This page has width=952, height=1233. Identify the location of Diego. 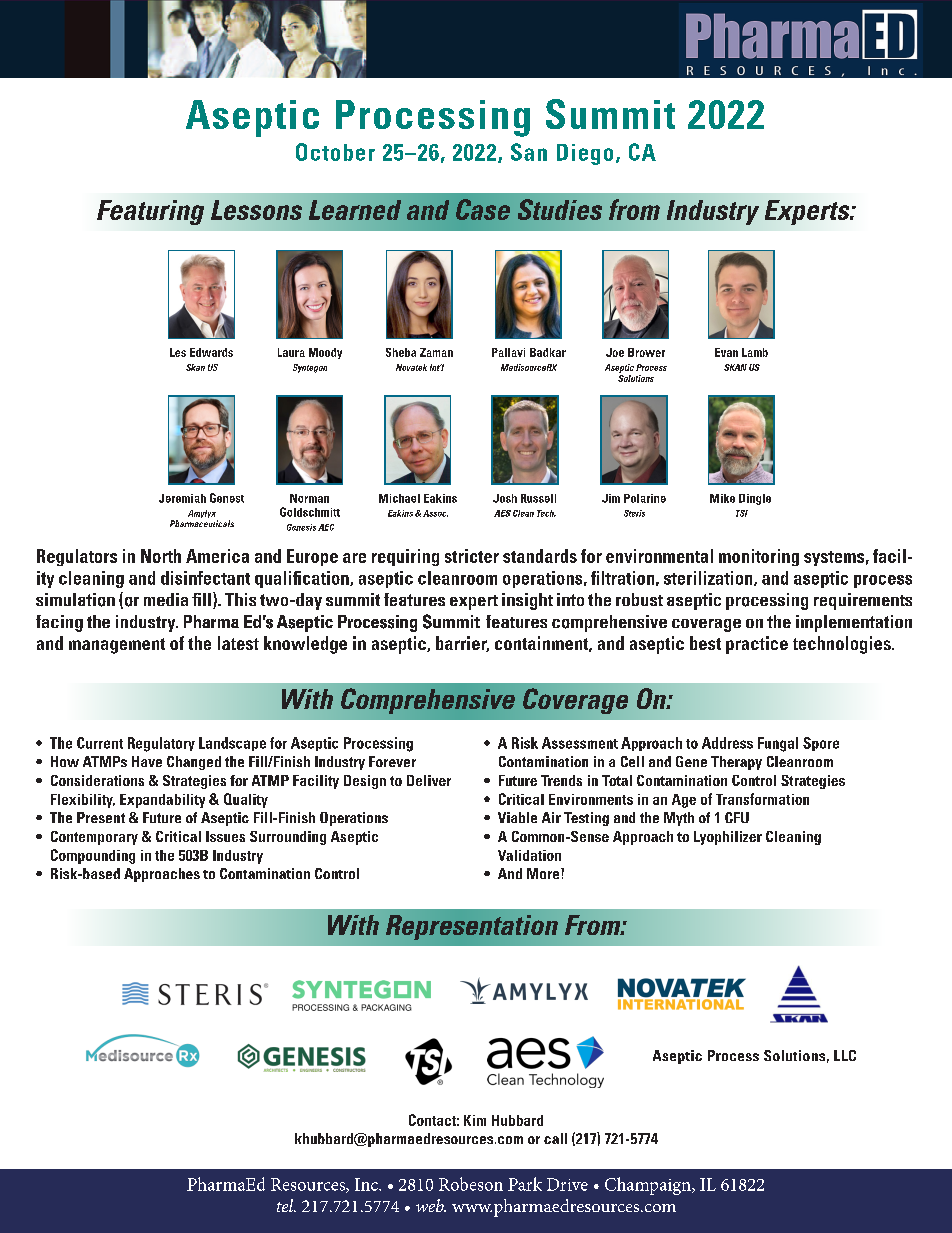
(585, 154).
